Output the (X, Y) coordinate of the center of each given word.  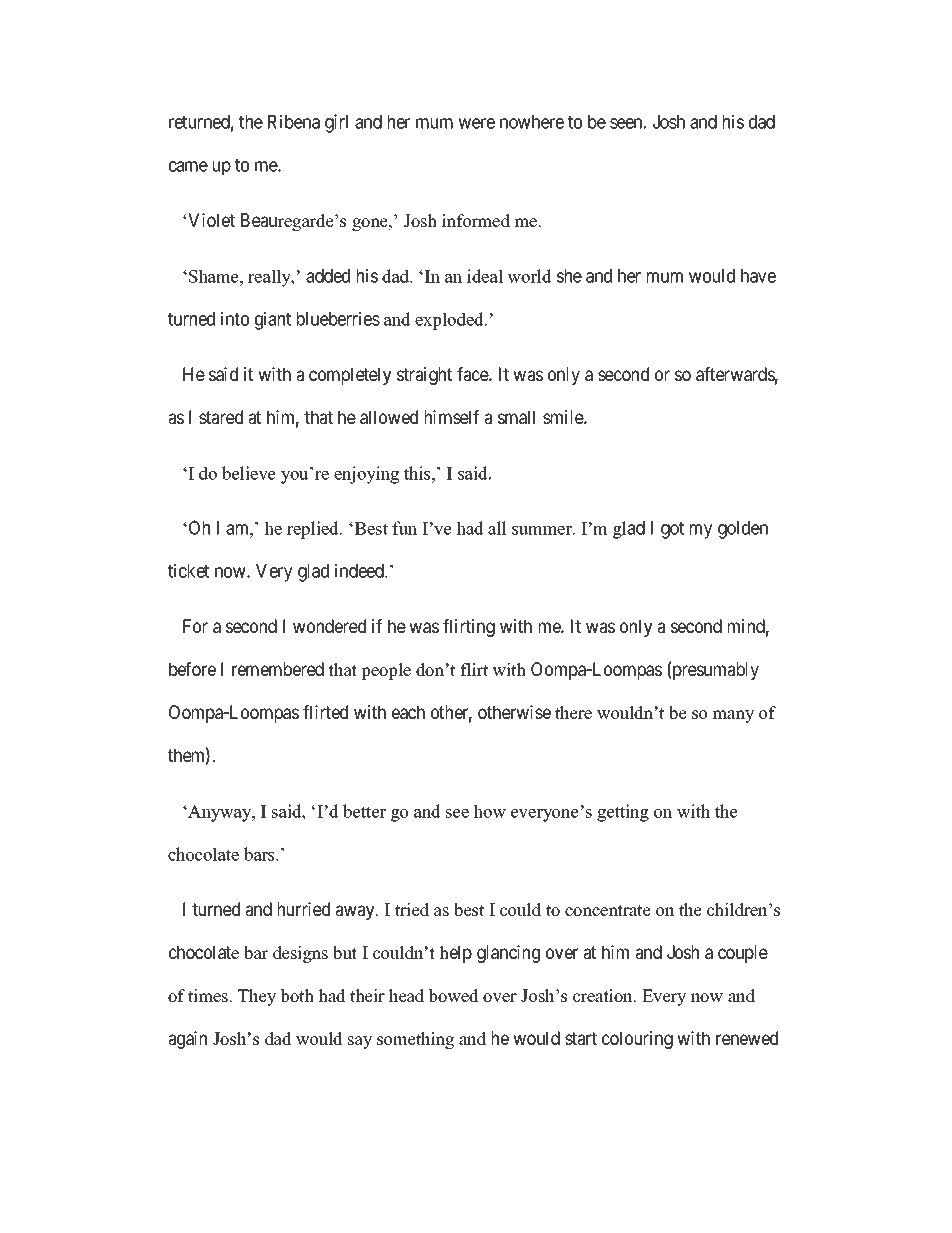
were (476, 123)
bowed (453, 996)
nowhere (532, 122)
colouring (637, 1040)
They (257, 997)
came (188, 166)
